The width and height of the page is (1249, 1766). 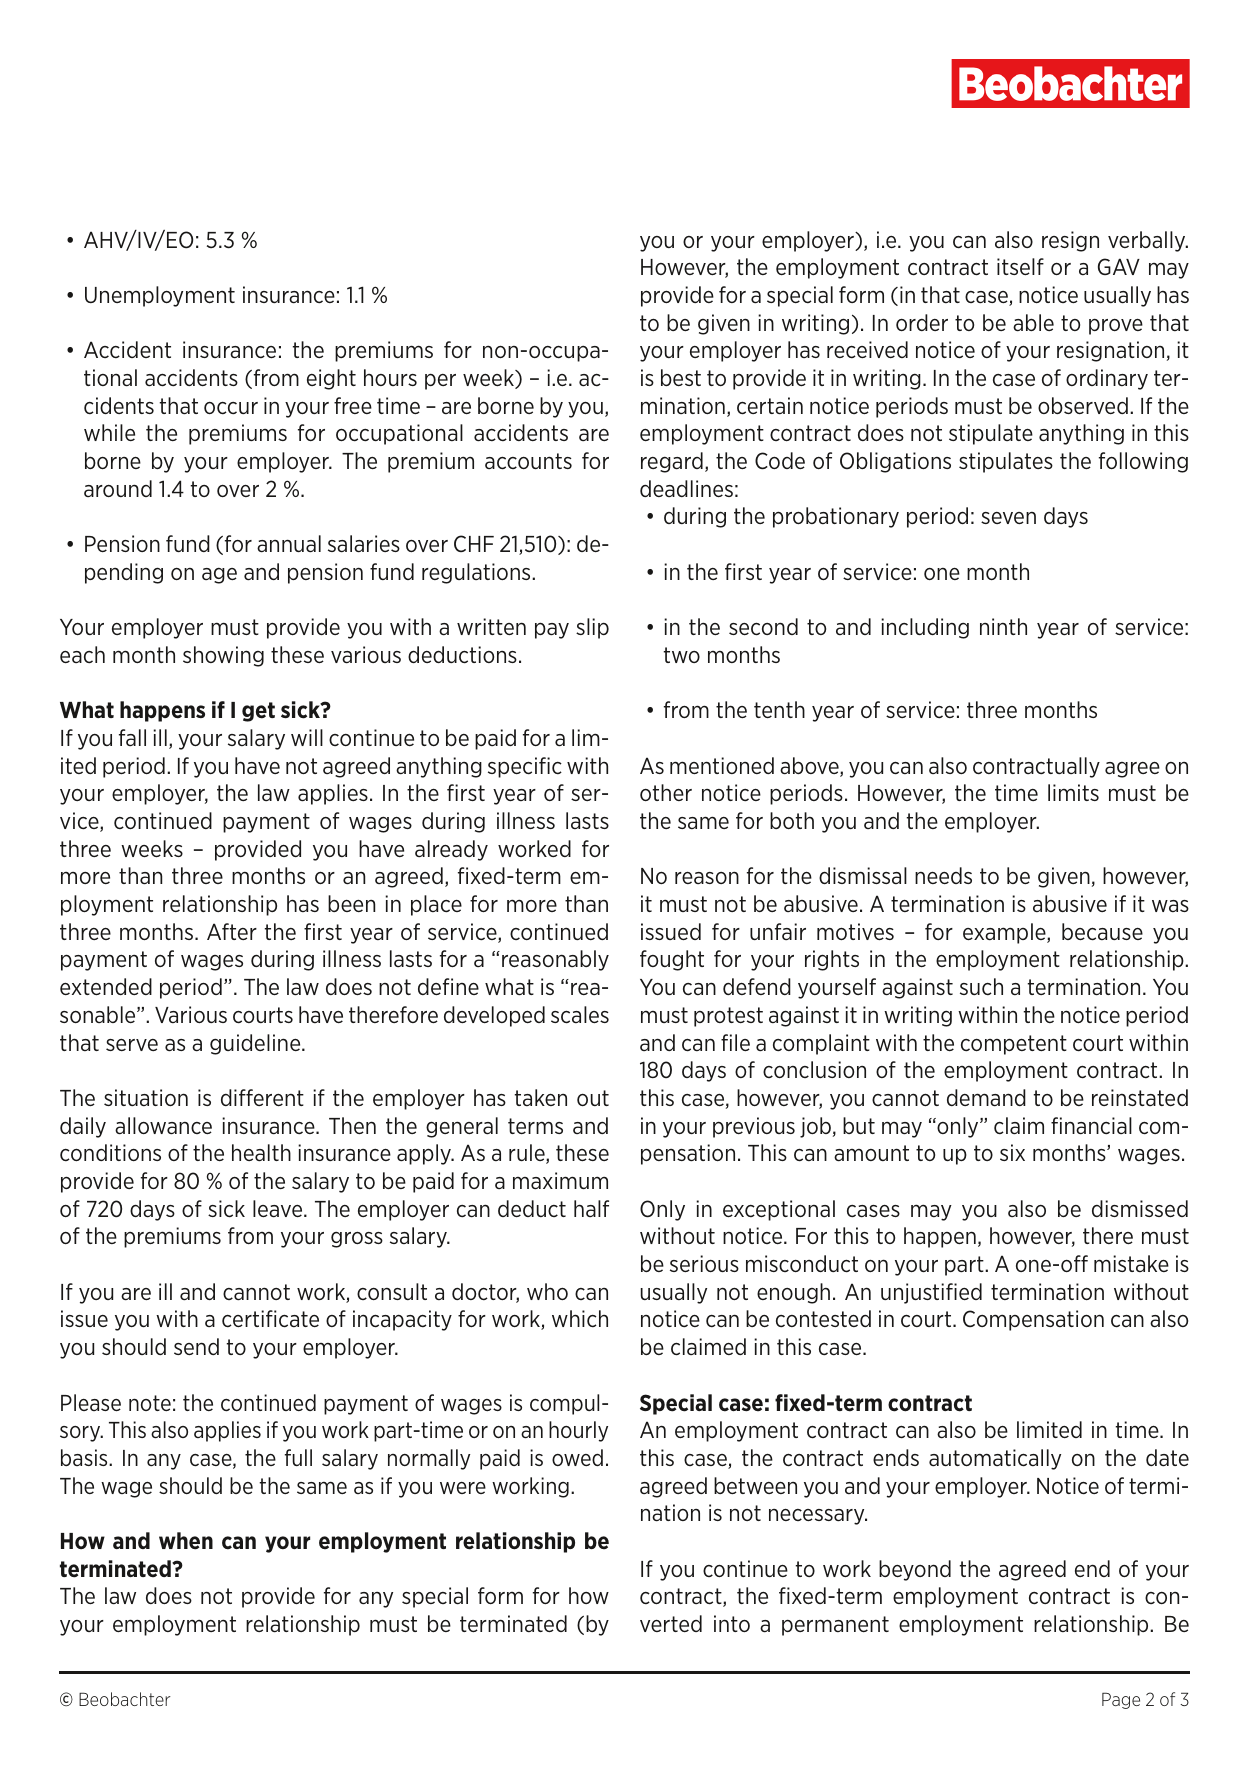 I want to click on eight, so click(x=331, y=379).
